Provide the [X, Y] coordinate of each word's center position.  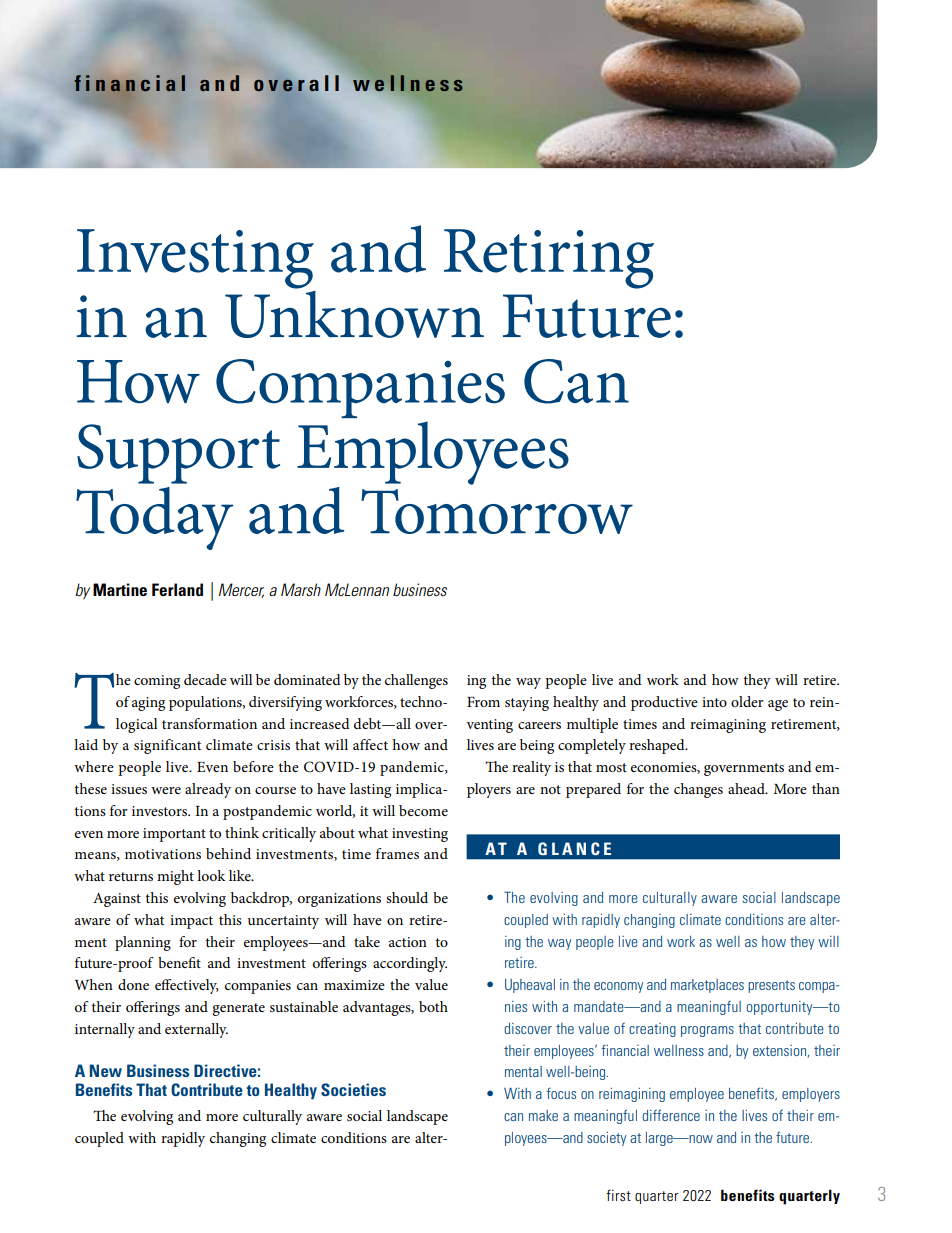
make [543, 1115]
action [408, 942]
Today [154, 518]
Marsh [301, 589]
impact [191, 922]
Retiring [549, 259]
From [483, 702]
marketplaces [707, 986]
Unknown [354, 313]
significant [167, 746]
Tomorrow [497, 511]
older [747, 701]
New [106, 1070]
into [714, 702]
